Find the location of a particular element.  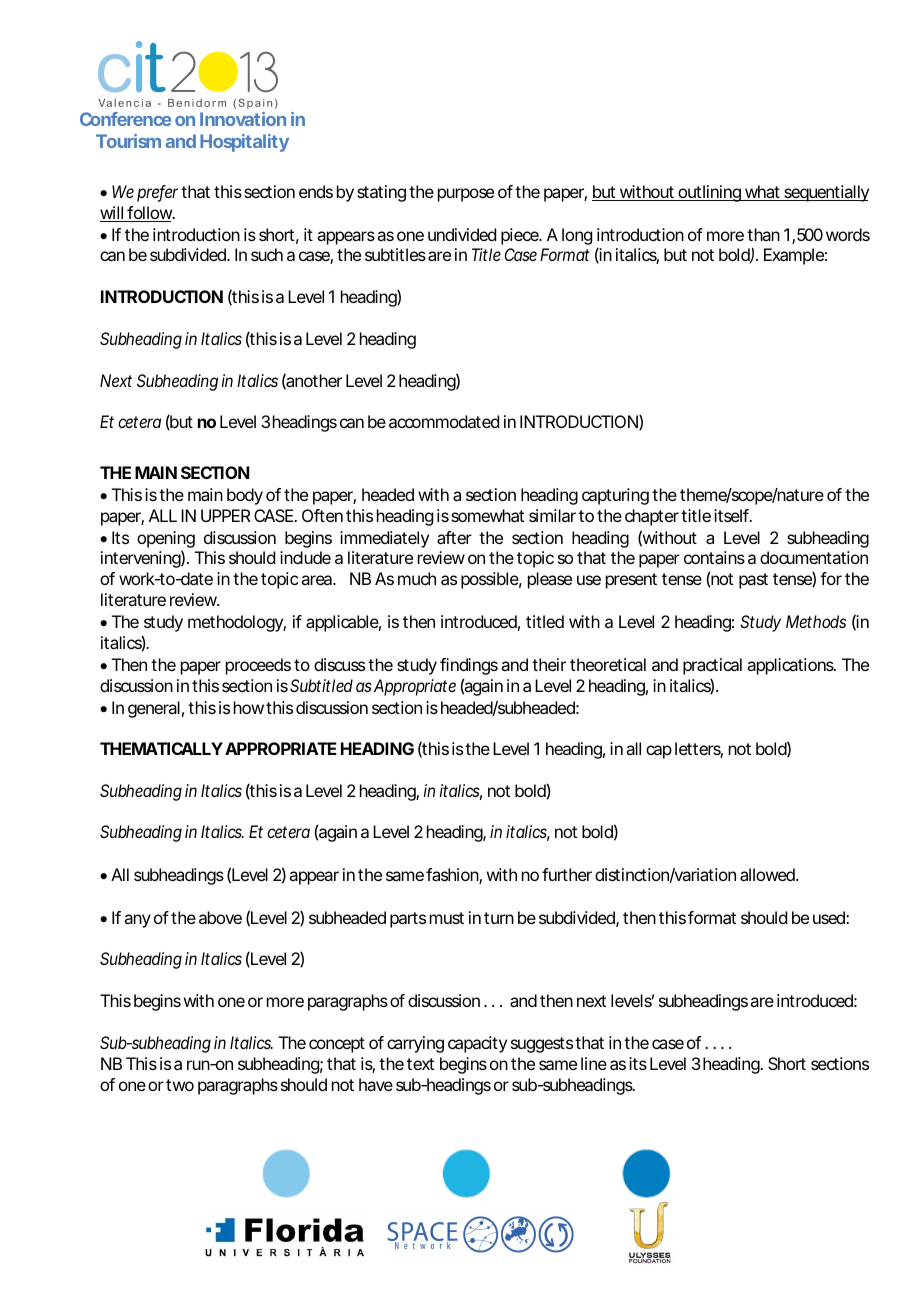

line is located at coordinates (594, 1063).
